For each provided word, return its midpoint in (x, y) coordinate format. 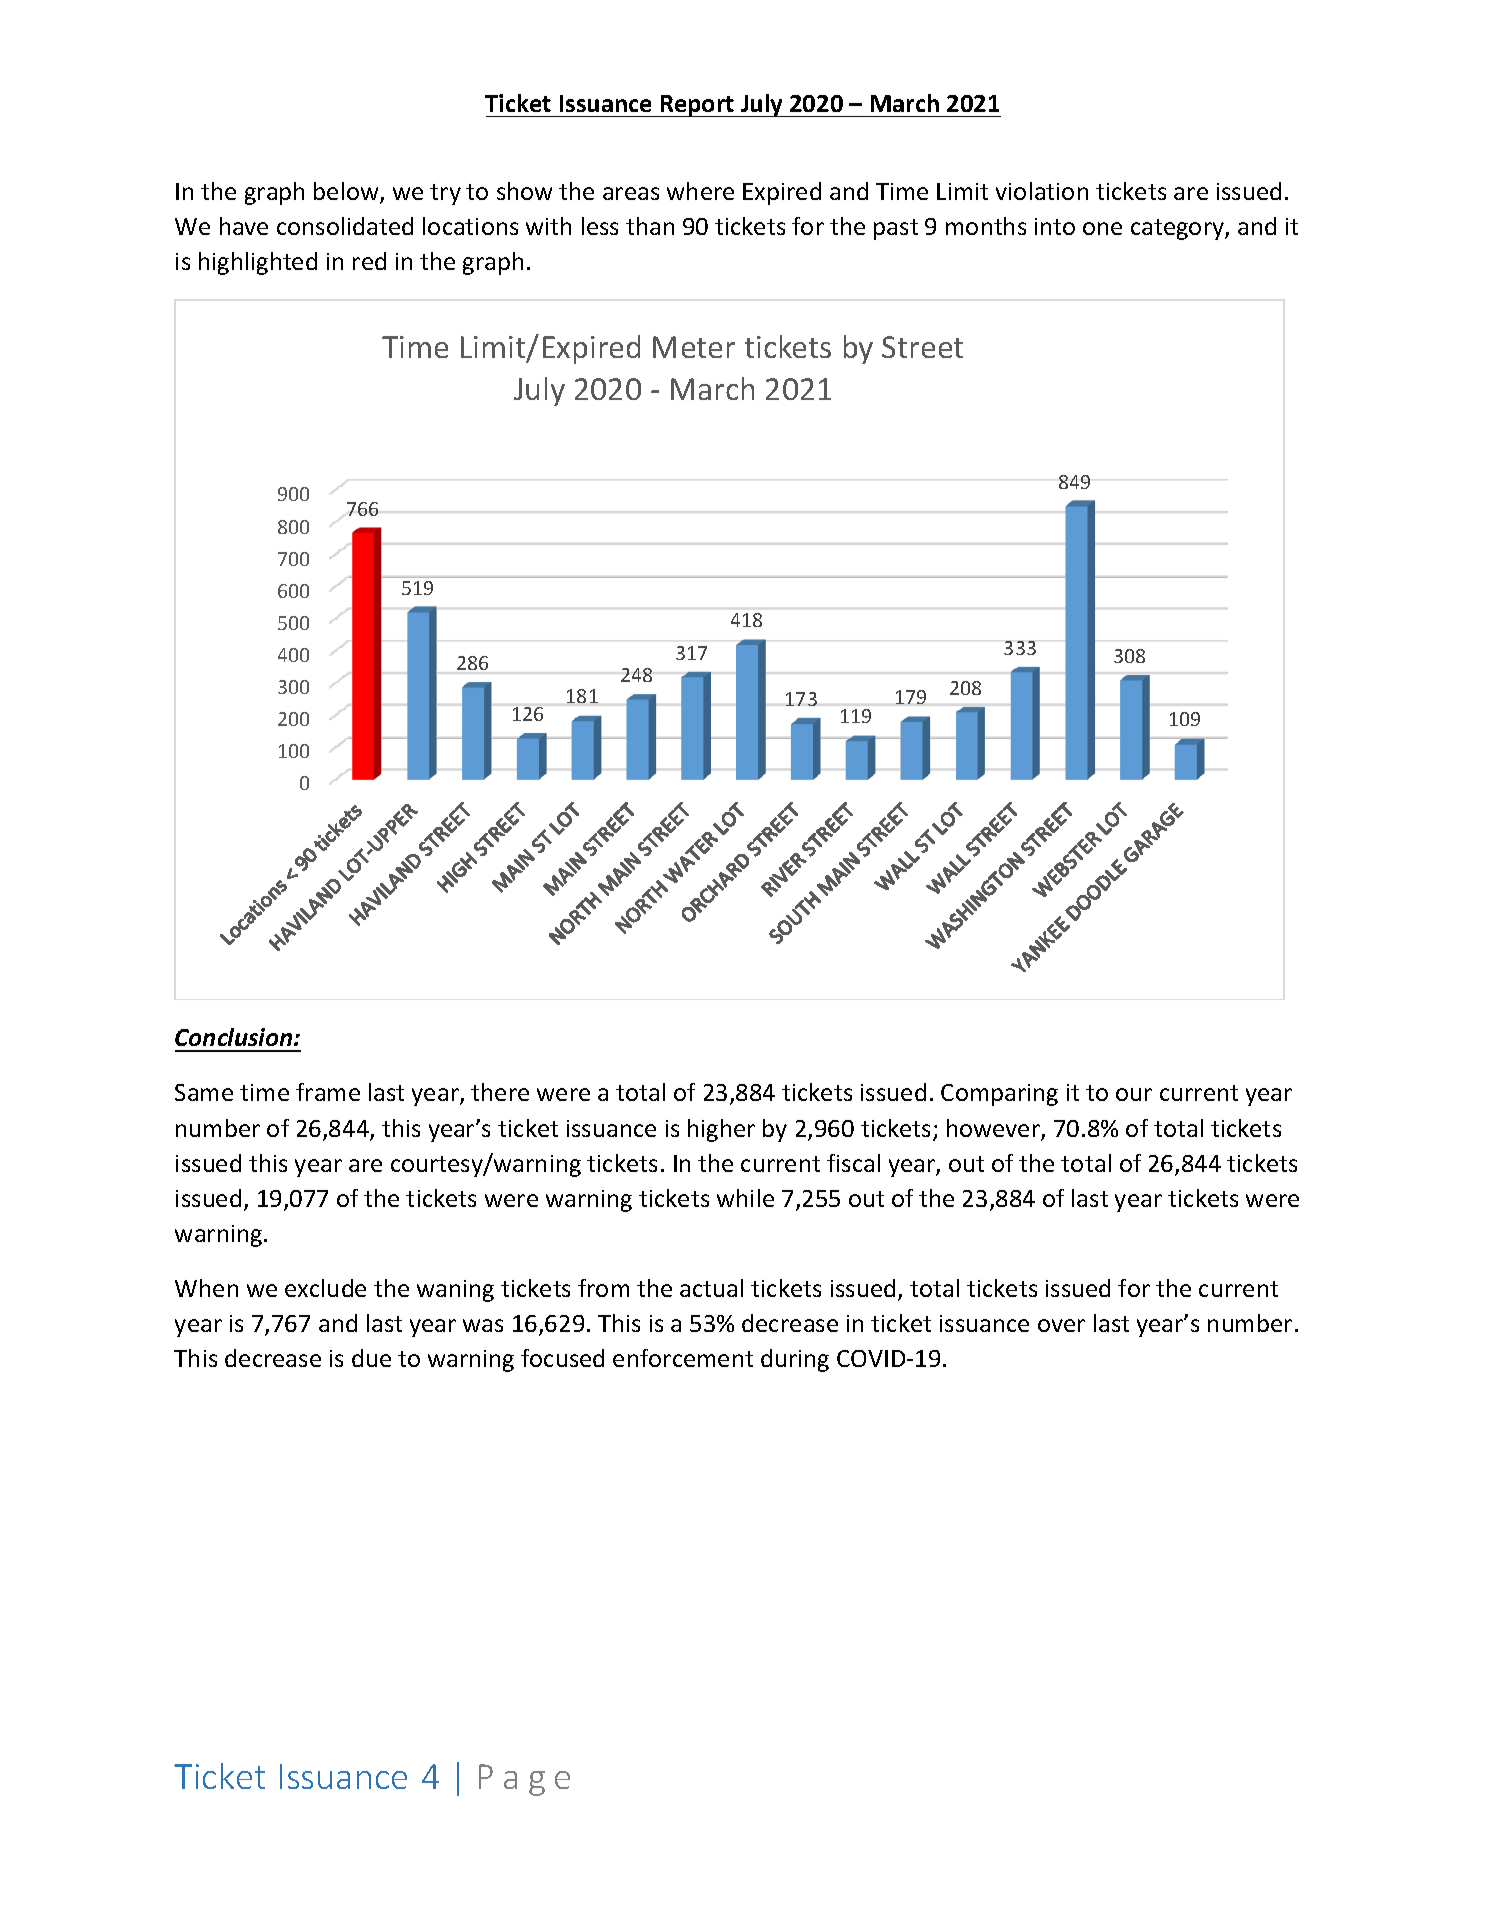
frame (328, 1092)
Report (697, 106)
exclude (325, 1288)
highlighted (258, 263)
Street (922, 347)
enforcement (683, 1358)
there (500, 1092)
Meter (694, 347)
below (347, 192)
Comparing (999, 1095)
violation (1042, 191)
